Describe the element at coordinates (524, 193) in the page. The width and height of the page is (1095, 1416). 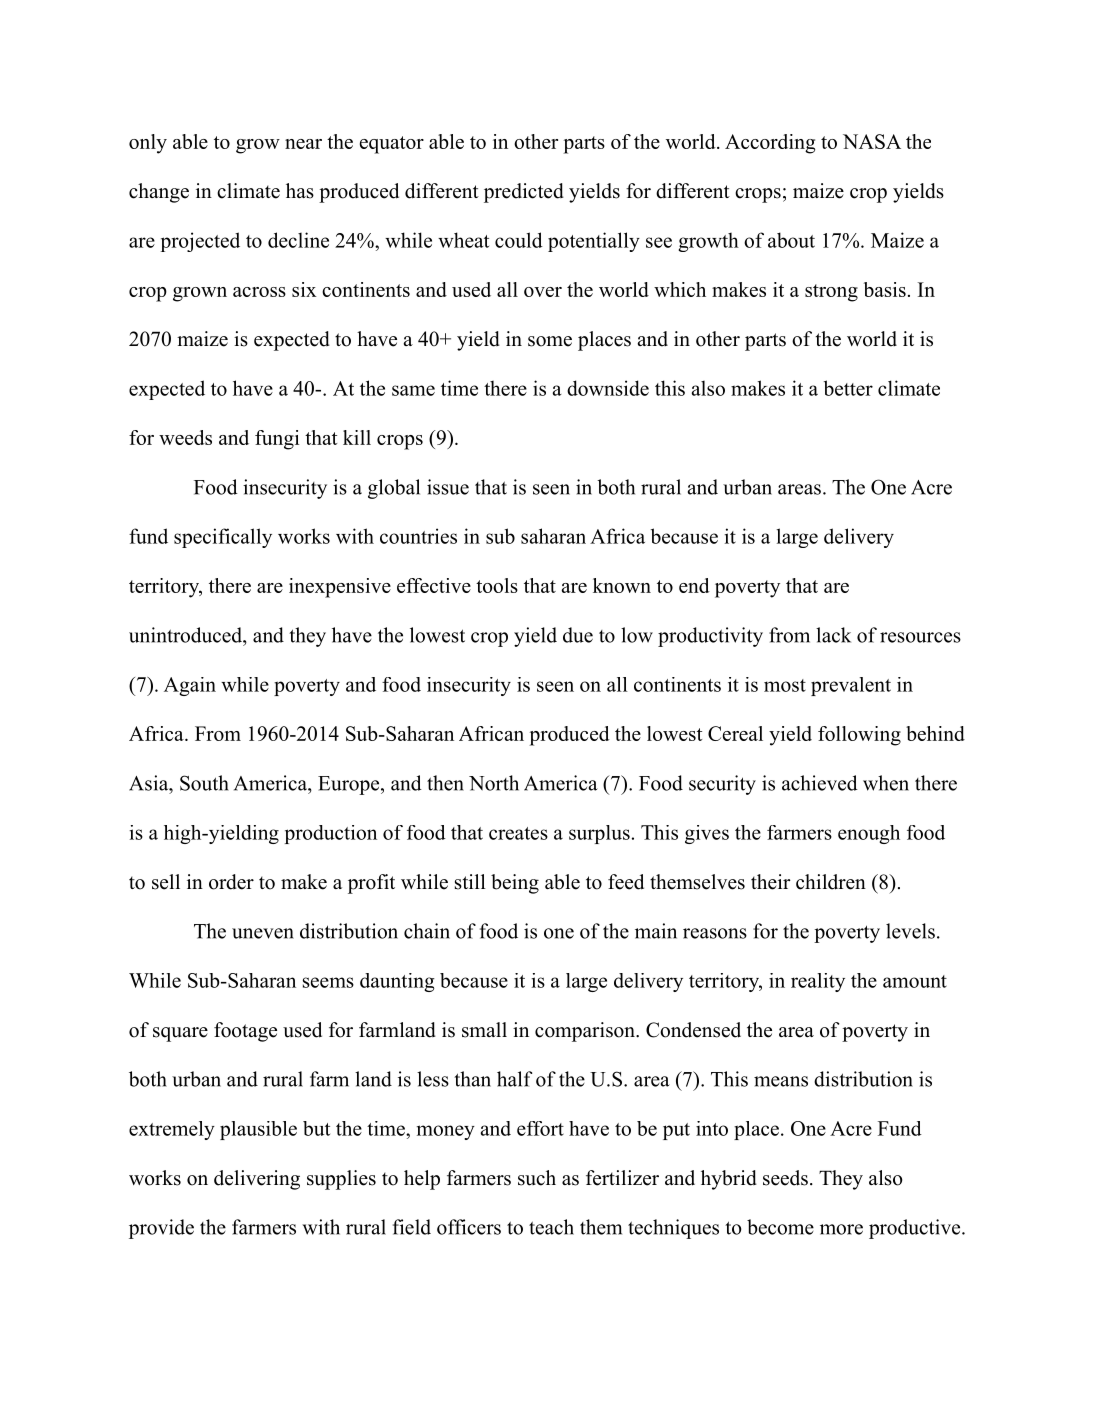
I see `predicted` at that location.
